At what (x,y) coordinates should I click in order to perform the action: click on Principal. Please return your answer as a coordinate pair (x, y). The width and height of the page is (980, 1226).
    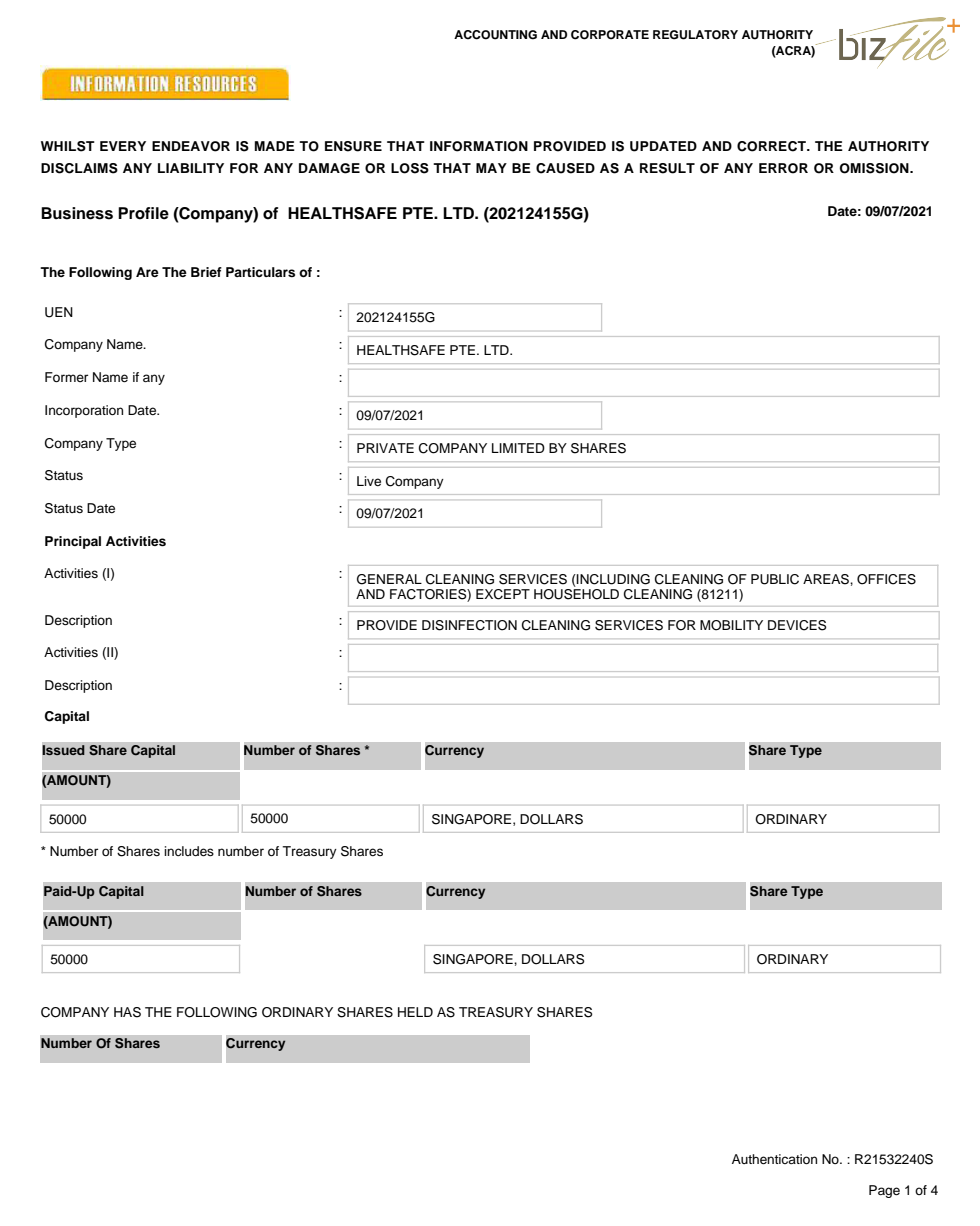
    Looking at the image, I should click on (73, 542).
